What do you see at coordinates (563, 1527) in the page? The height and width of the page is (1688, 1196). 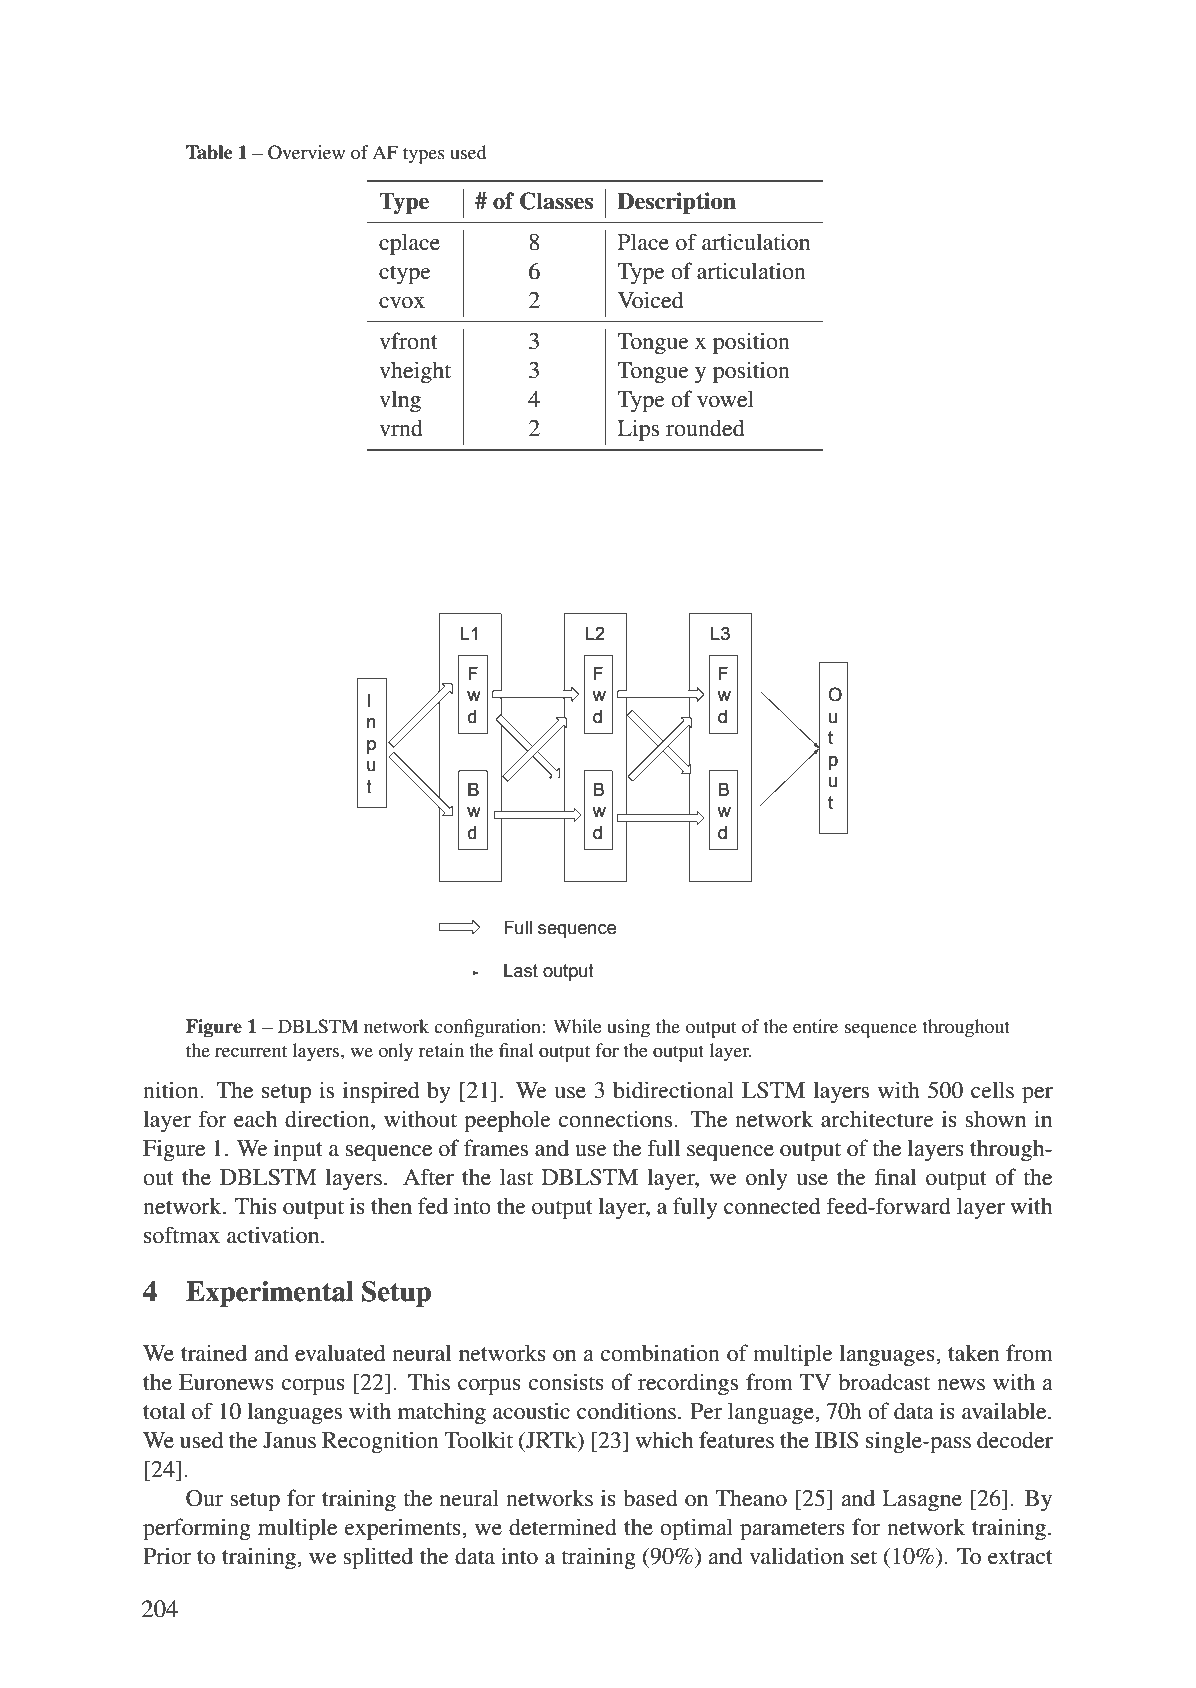 I see `determined` at bounding box center [563, 1527].
